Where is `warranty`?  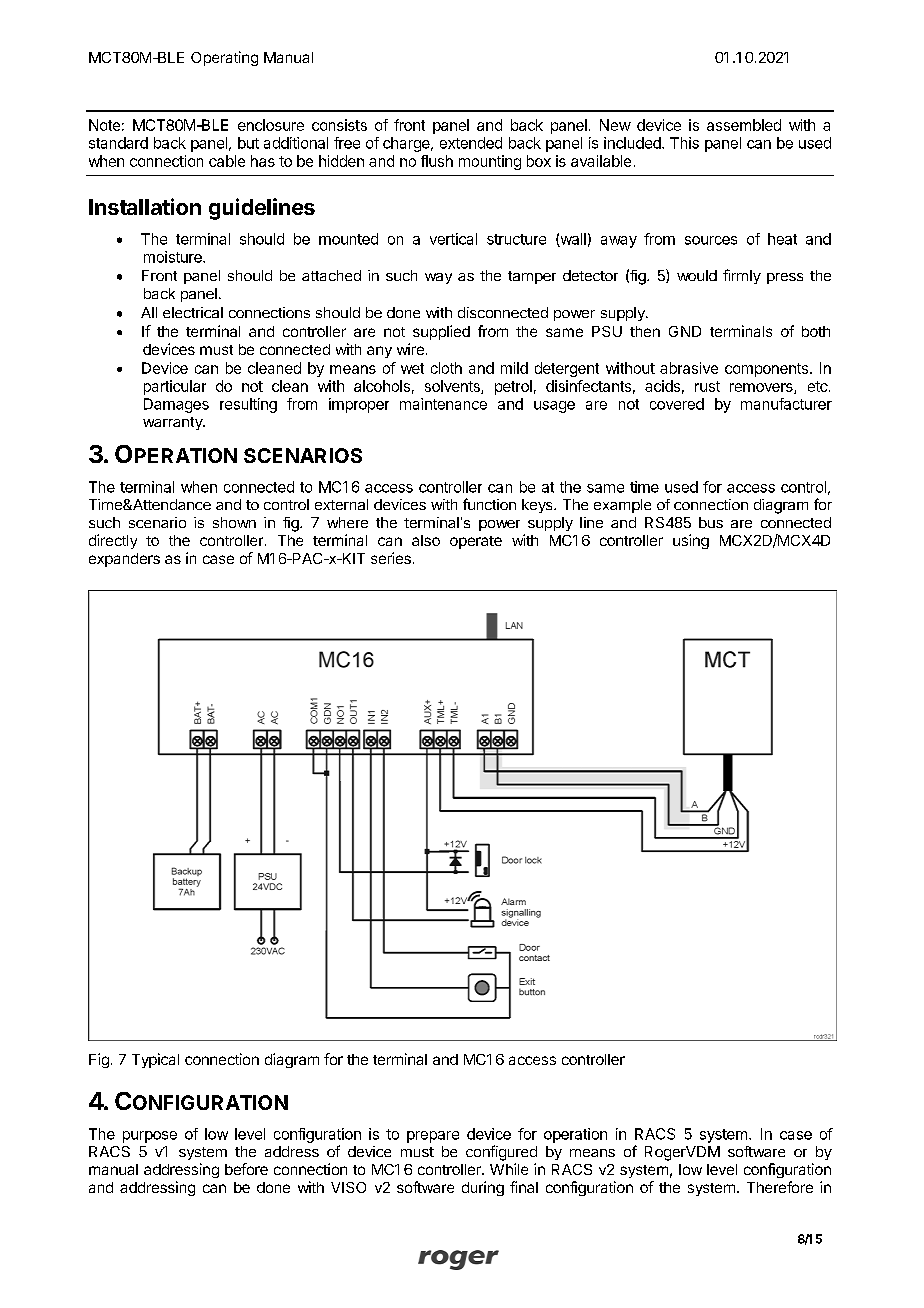 warranty is located at coordinates (173, 423).
